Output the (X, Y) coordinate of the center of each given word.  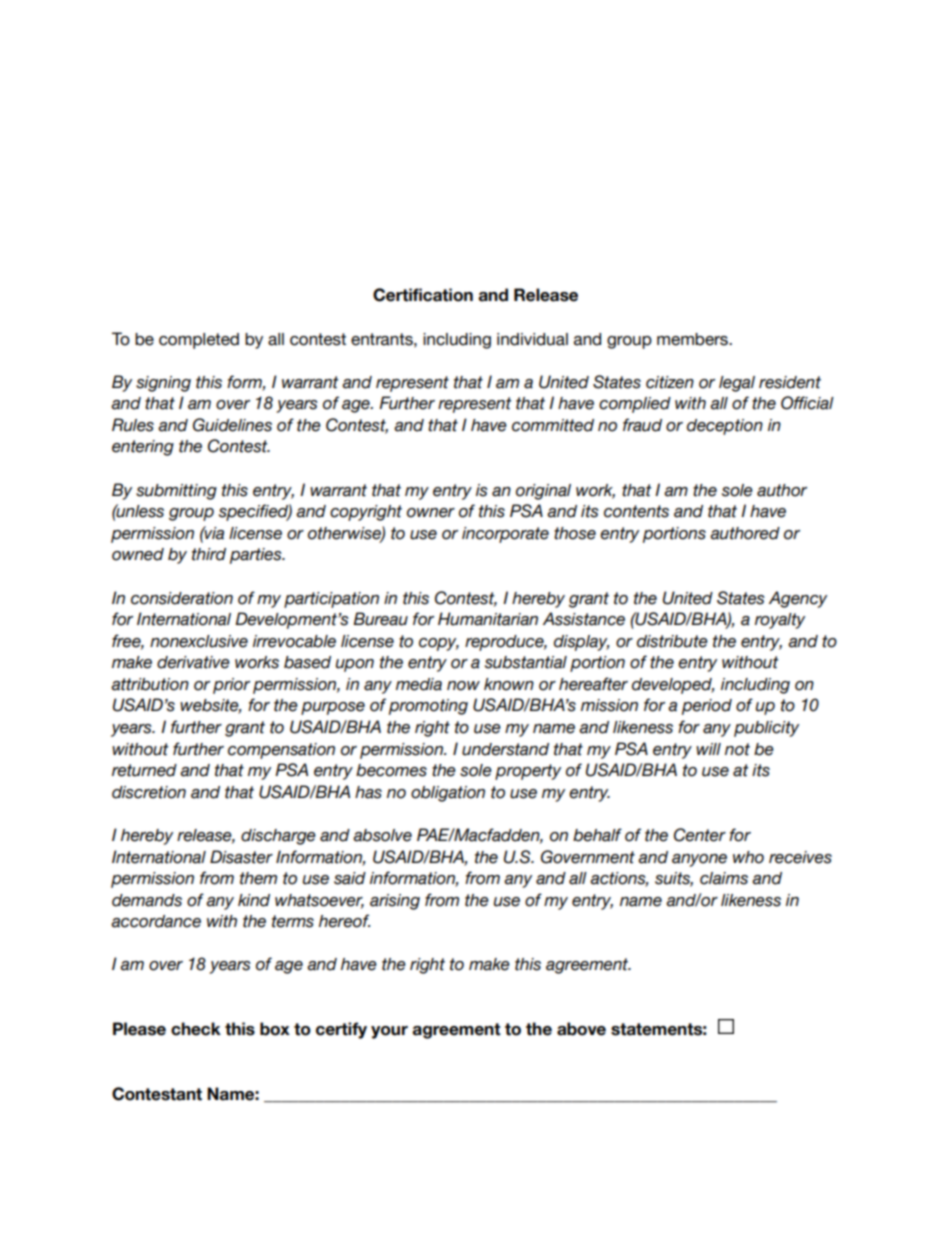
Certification (423, 295)
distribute (672, 641)
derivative (193, 662)
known (509, 684)
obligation (448, 794)
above (581, 1029)
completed (199, 341)
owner (431, 513)
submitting (176, 492)
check (196, 1029)
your (389, 1032)
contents (636, 511)
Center (700, 835)
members (693, 339)
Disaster (241, 857)
